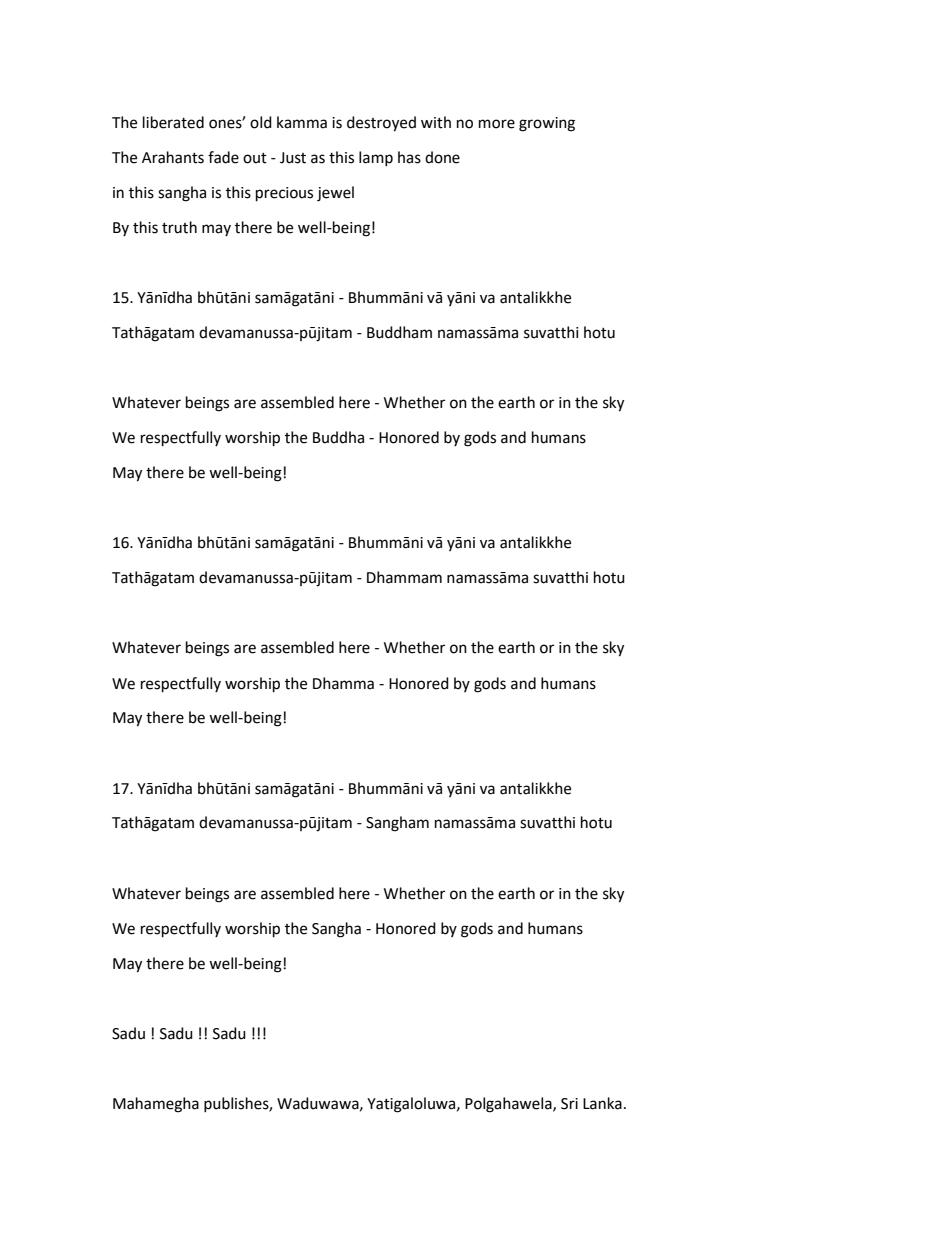 The height and width of the screenshot is (1233, 952). I want to click on precious, so click(284, 194).
